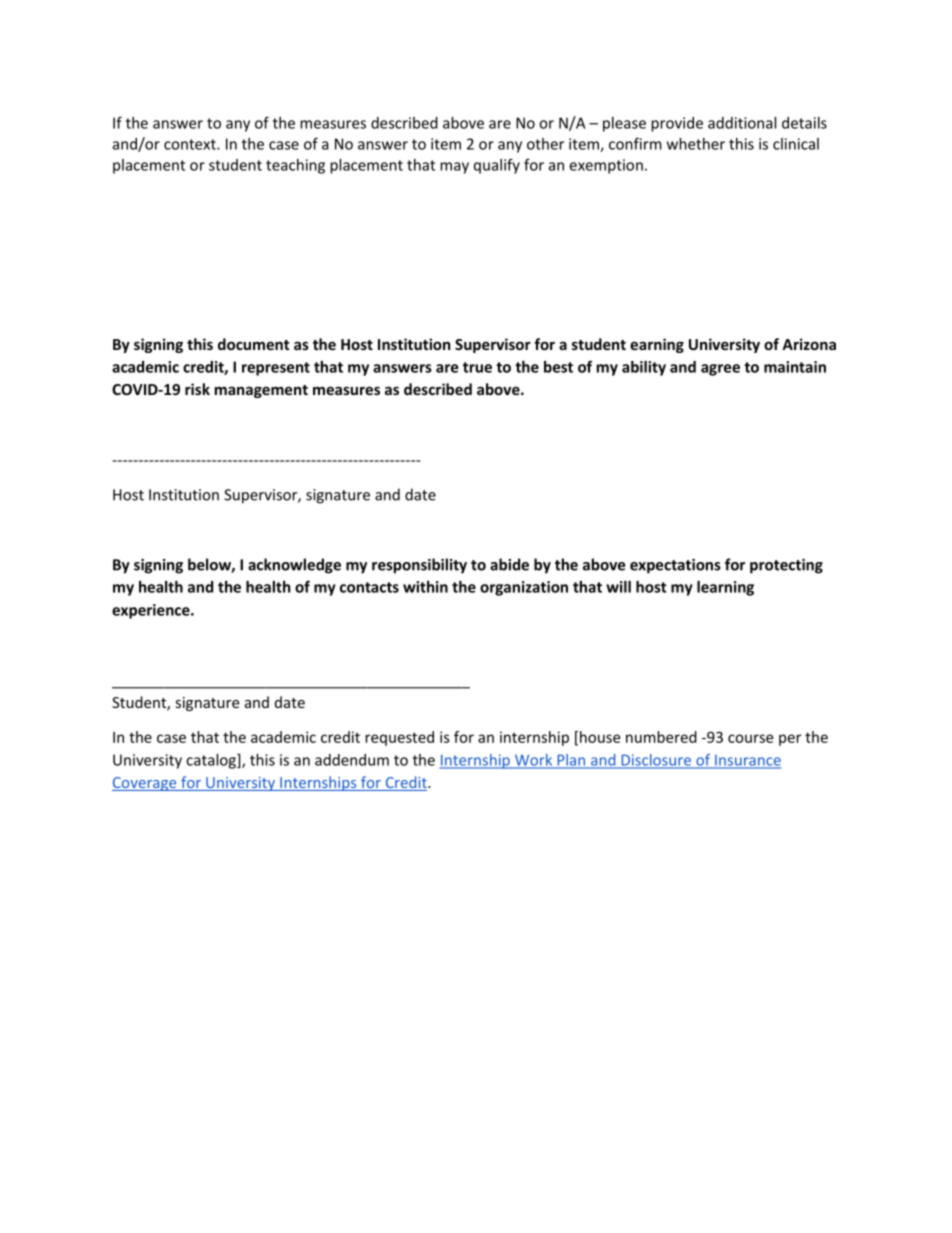 This image has width=952, height=1233. What do you see at coordinates (809, 344) in the image?
I see `Arizona` at bounding box center [809, 344].
